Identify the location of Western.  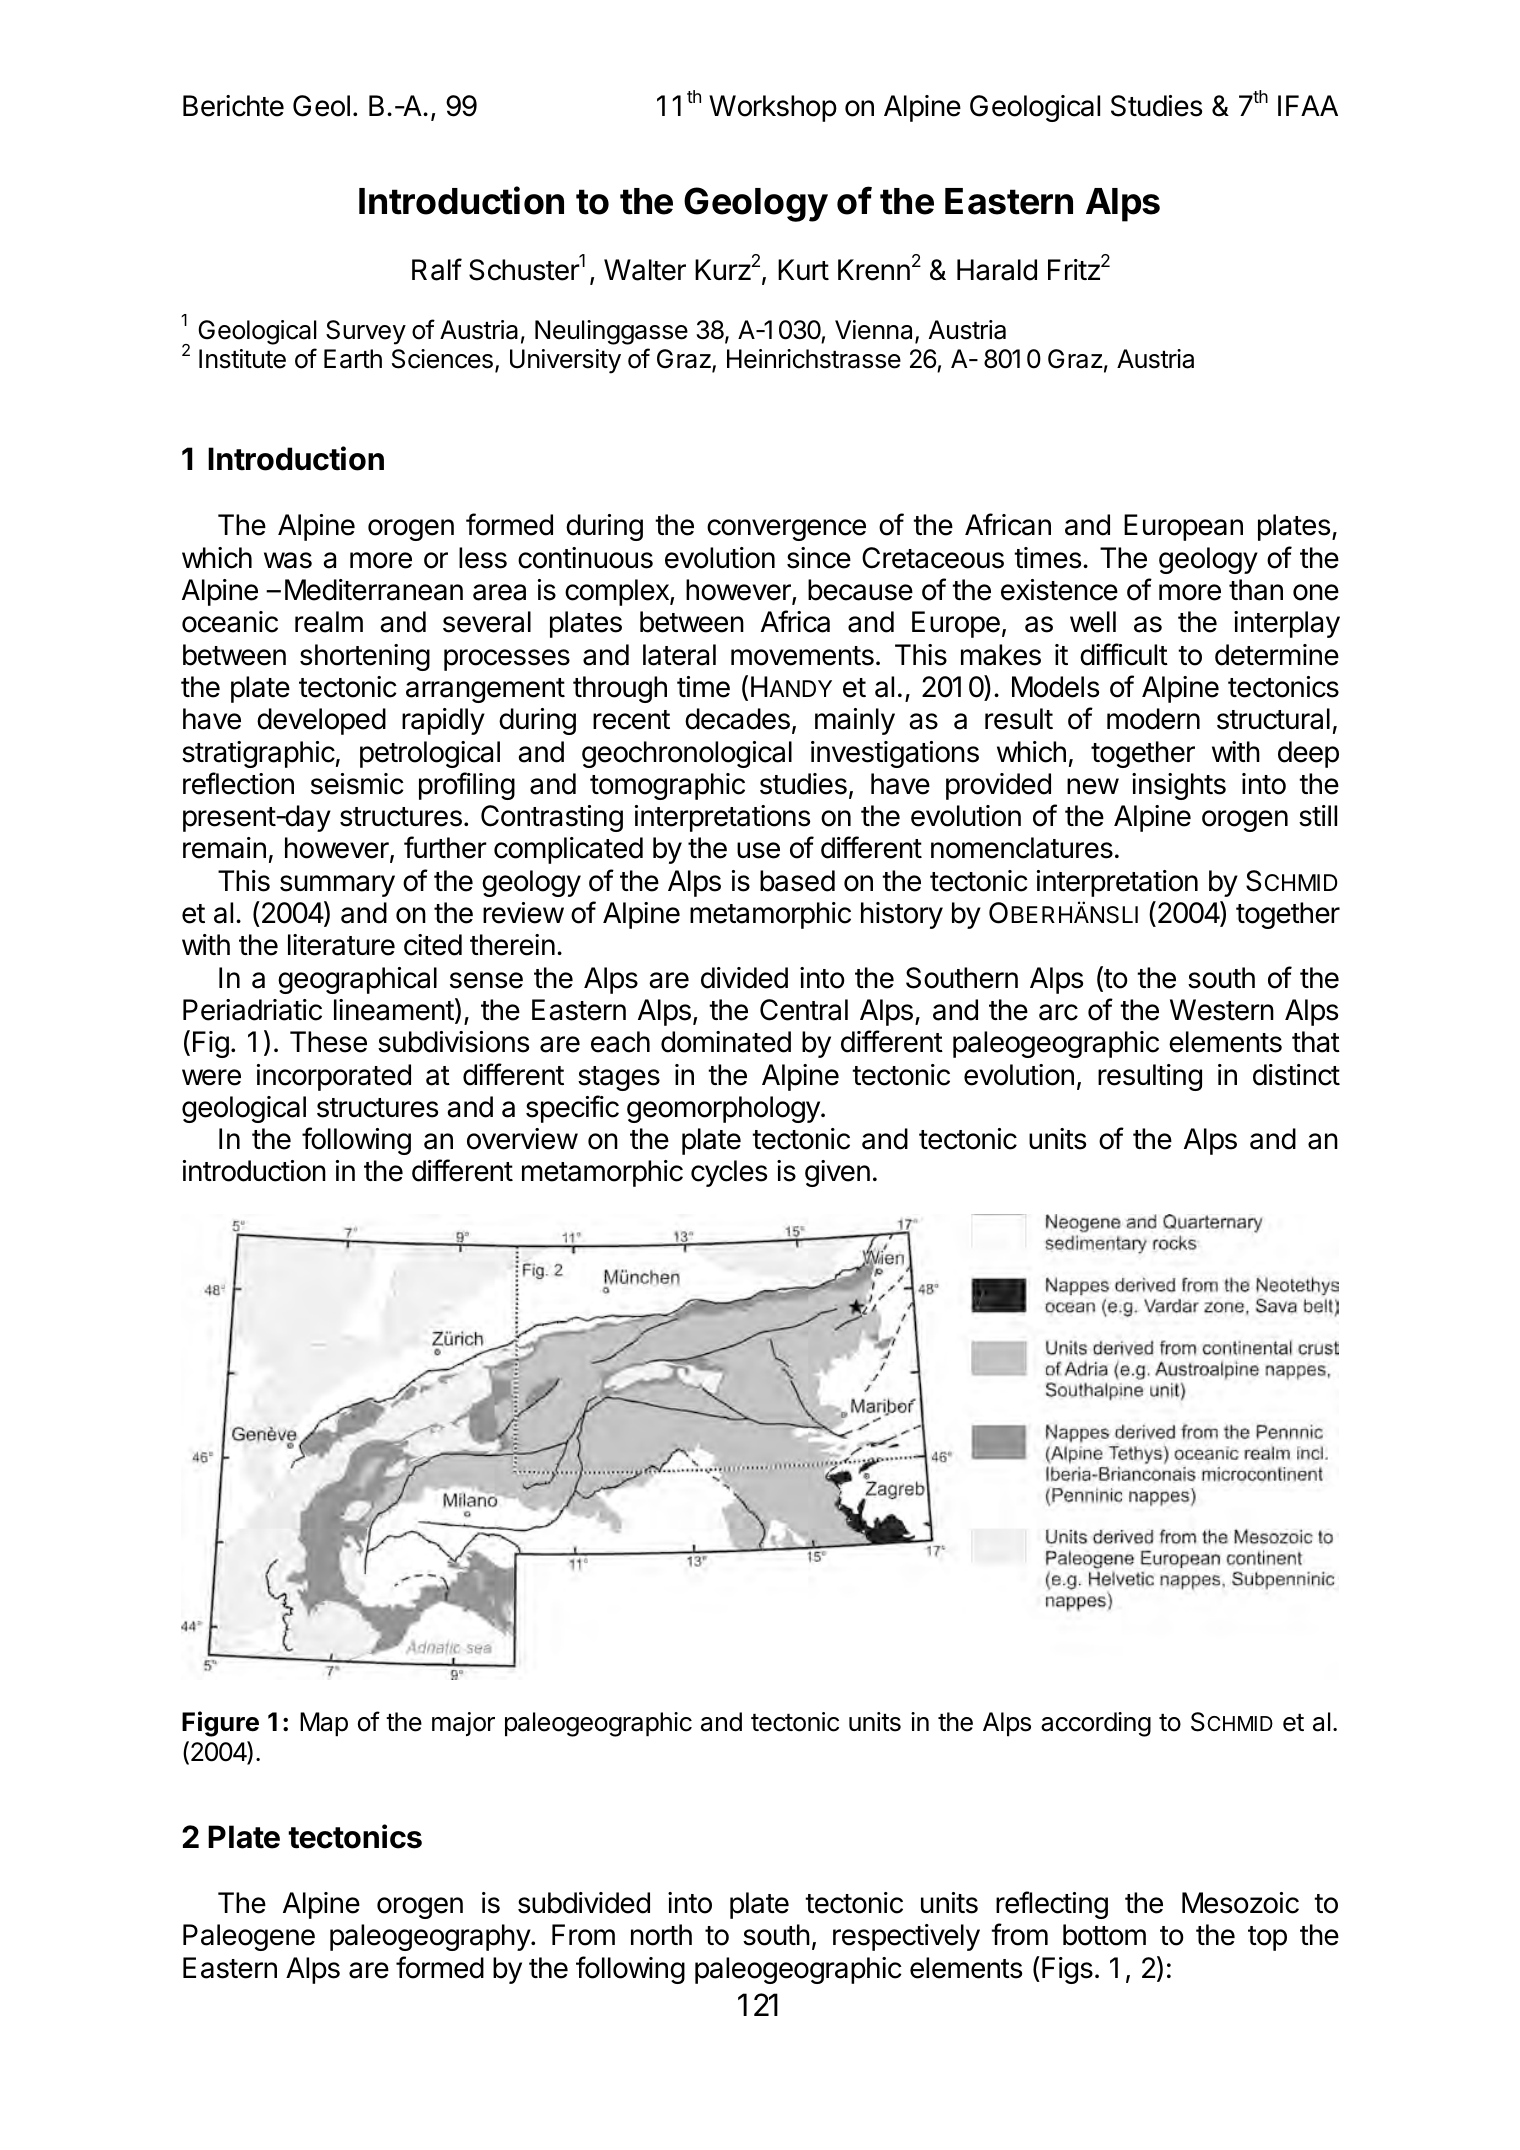
(1222, 1010).
